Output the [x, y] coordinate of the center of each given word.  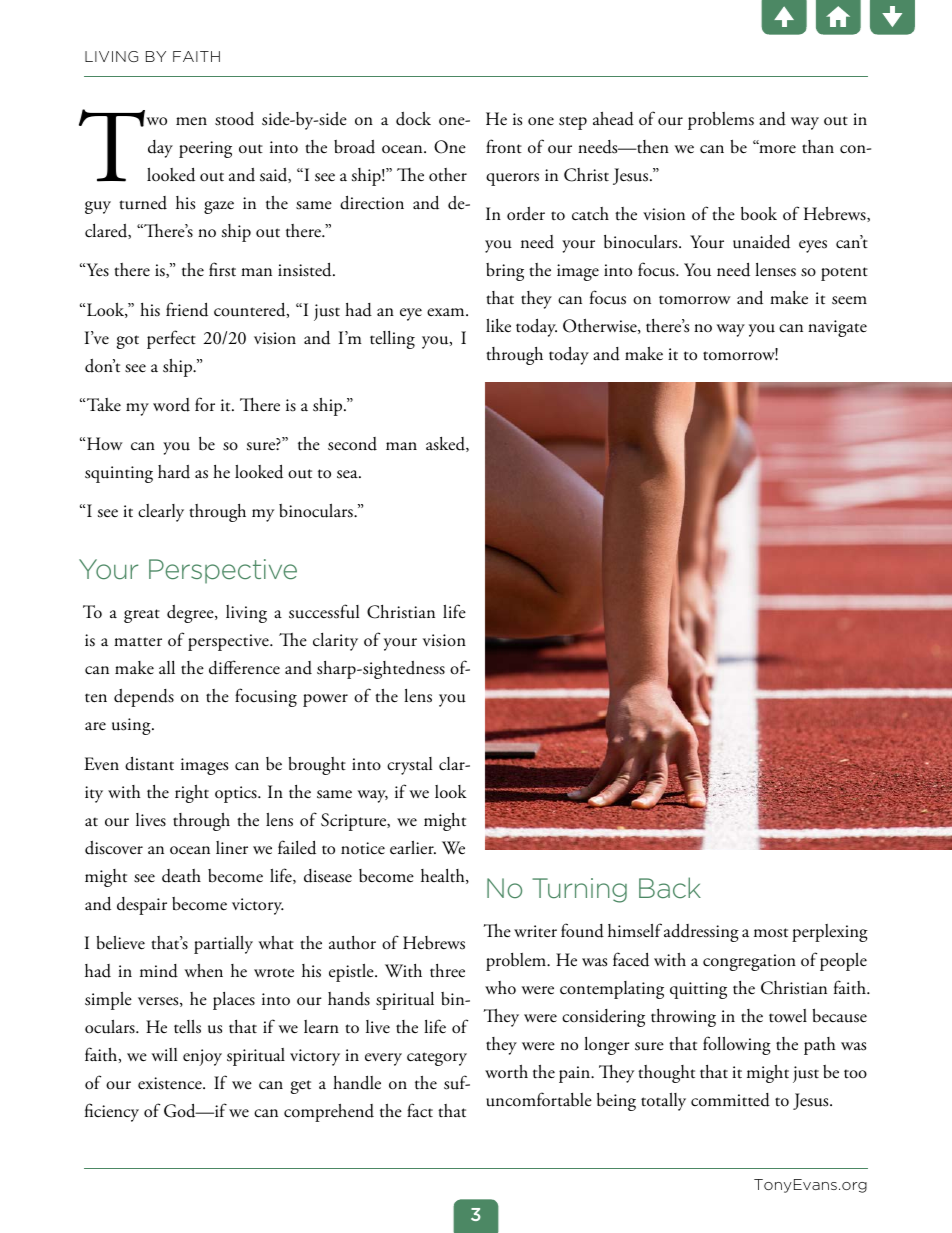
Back [670, 887]
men [191, 121]
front [504, 146]
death [181, 876]
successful [324, 611]
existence [171, 1083]
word [171, 405]
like [498, 325]
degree [191, 614]
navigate [837, 328]
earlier [413, 848]
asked [446, 444]
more [776, 148]
